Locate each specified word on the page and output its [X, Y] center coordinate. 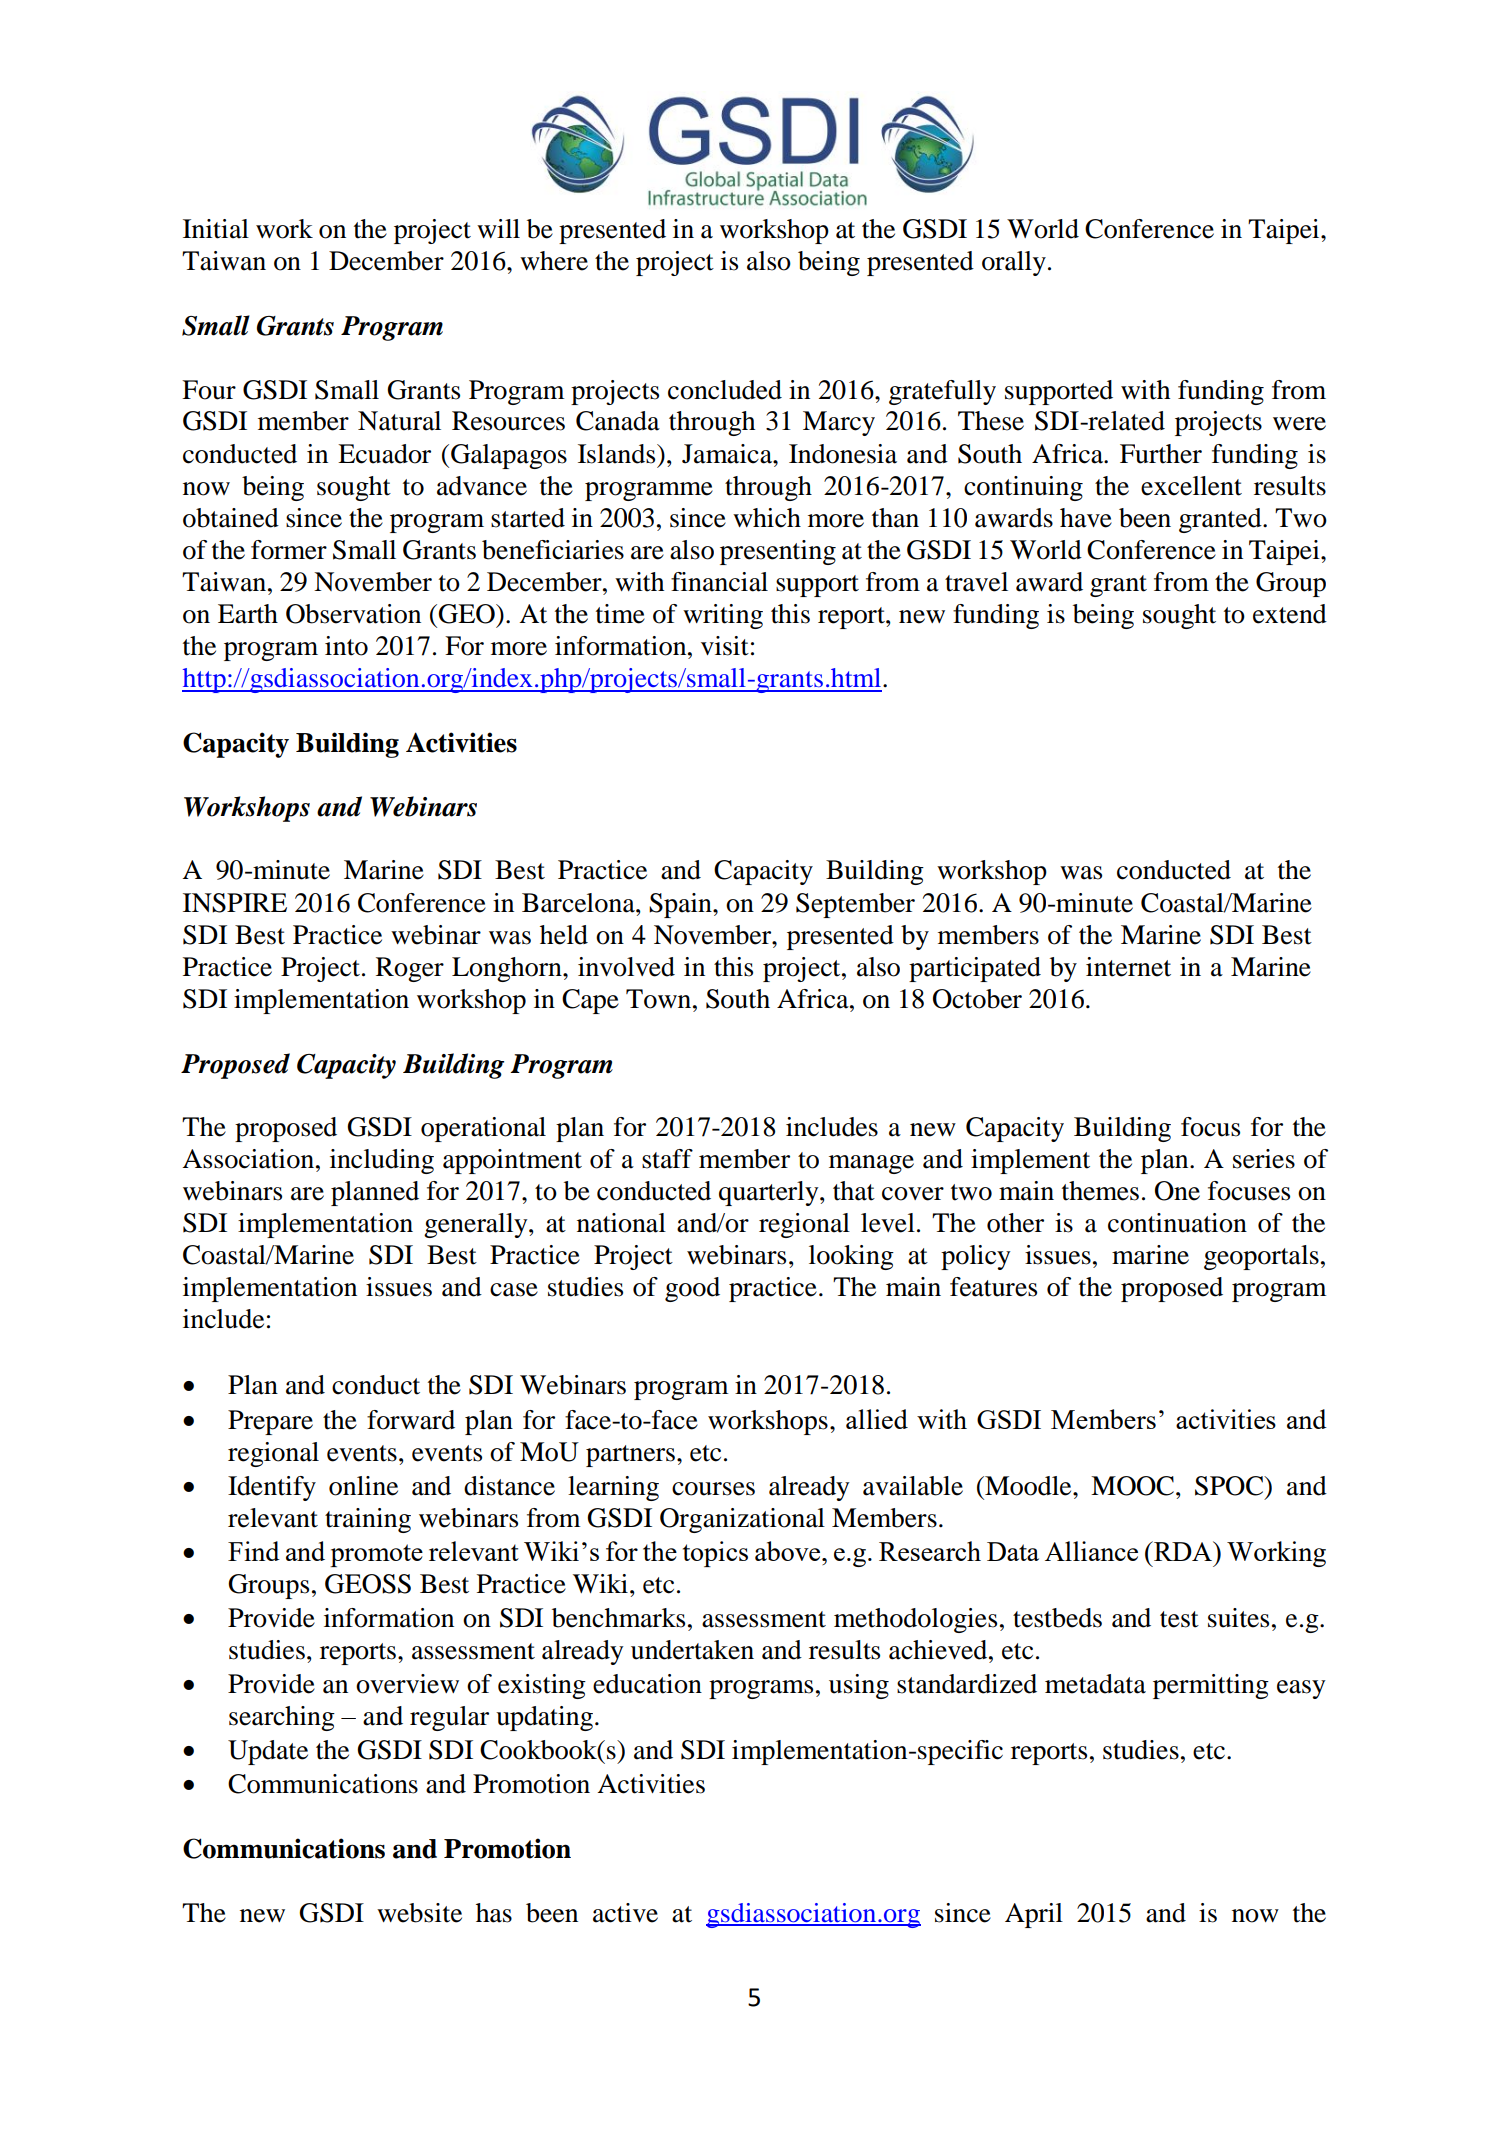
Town [660, 999]
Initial [216, 229]
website [419, 1913]
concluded [725, 390]
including [382, 1161]
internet [1128, 967]
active [625, 1913]
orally [1014, 263]
